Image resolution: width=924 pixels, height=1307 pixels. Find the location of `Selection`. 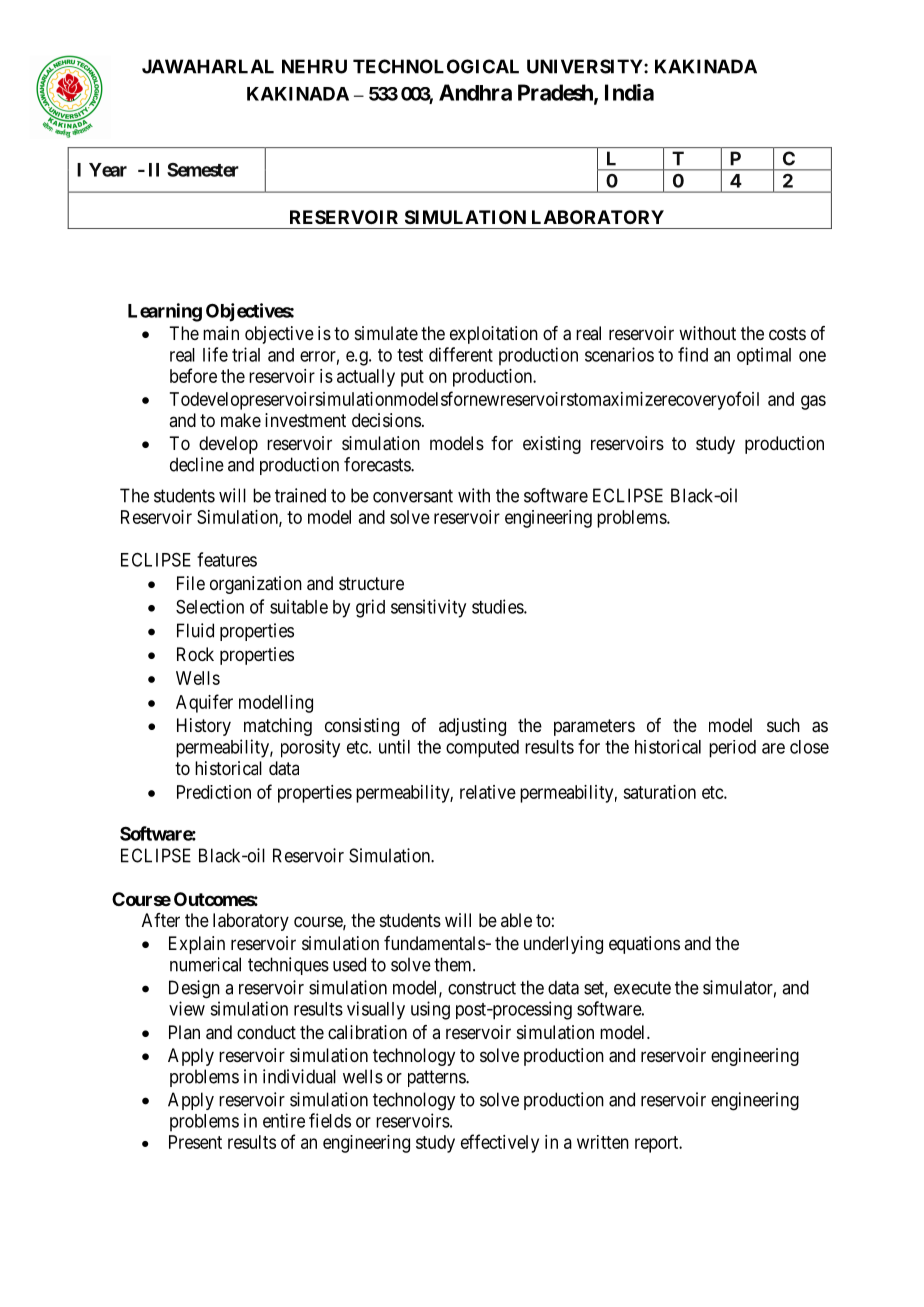

Selection is located at coordinates (210, 606).
